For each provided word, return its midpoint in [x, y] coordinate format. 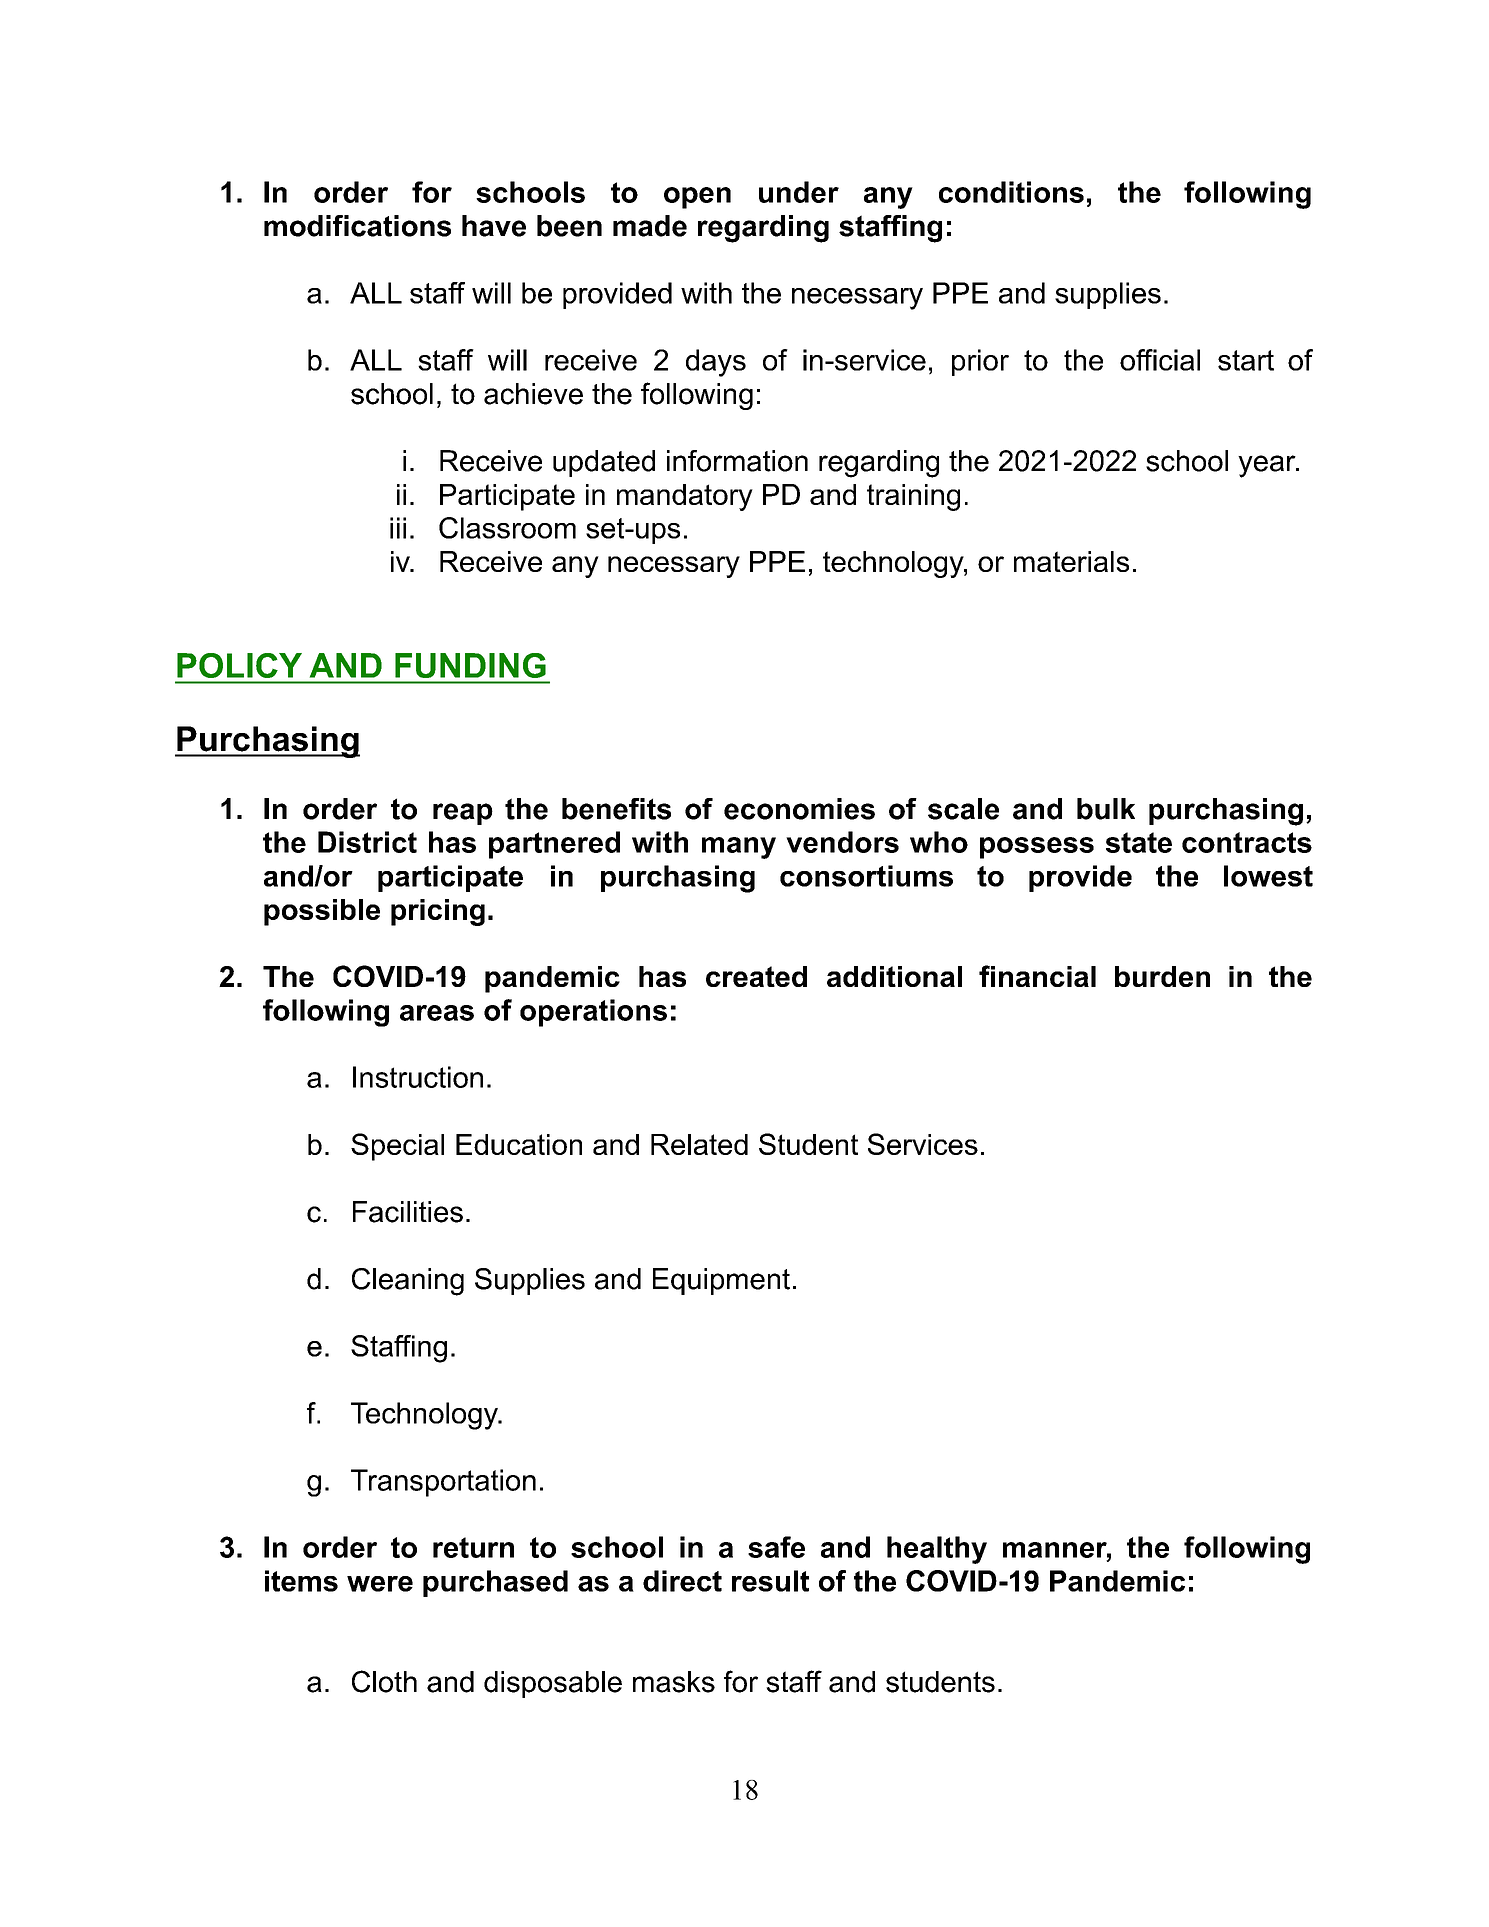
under [799, 192]
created [756, 976]
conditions [1011, 192]
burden [1162, 976]
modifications [357, 226]
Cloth [384, 1681]
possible [322, 912]
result [770, 1581]
